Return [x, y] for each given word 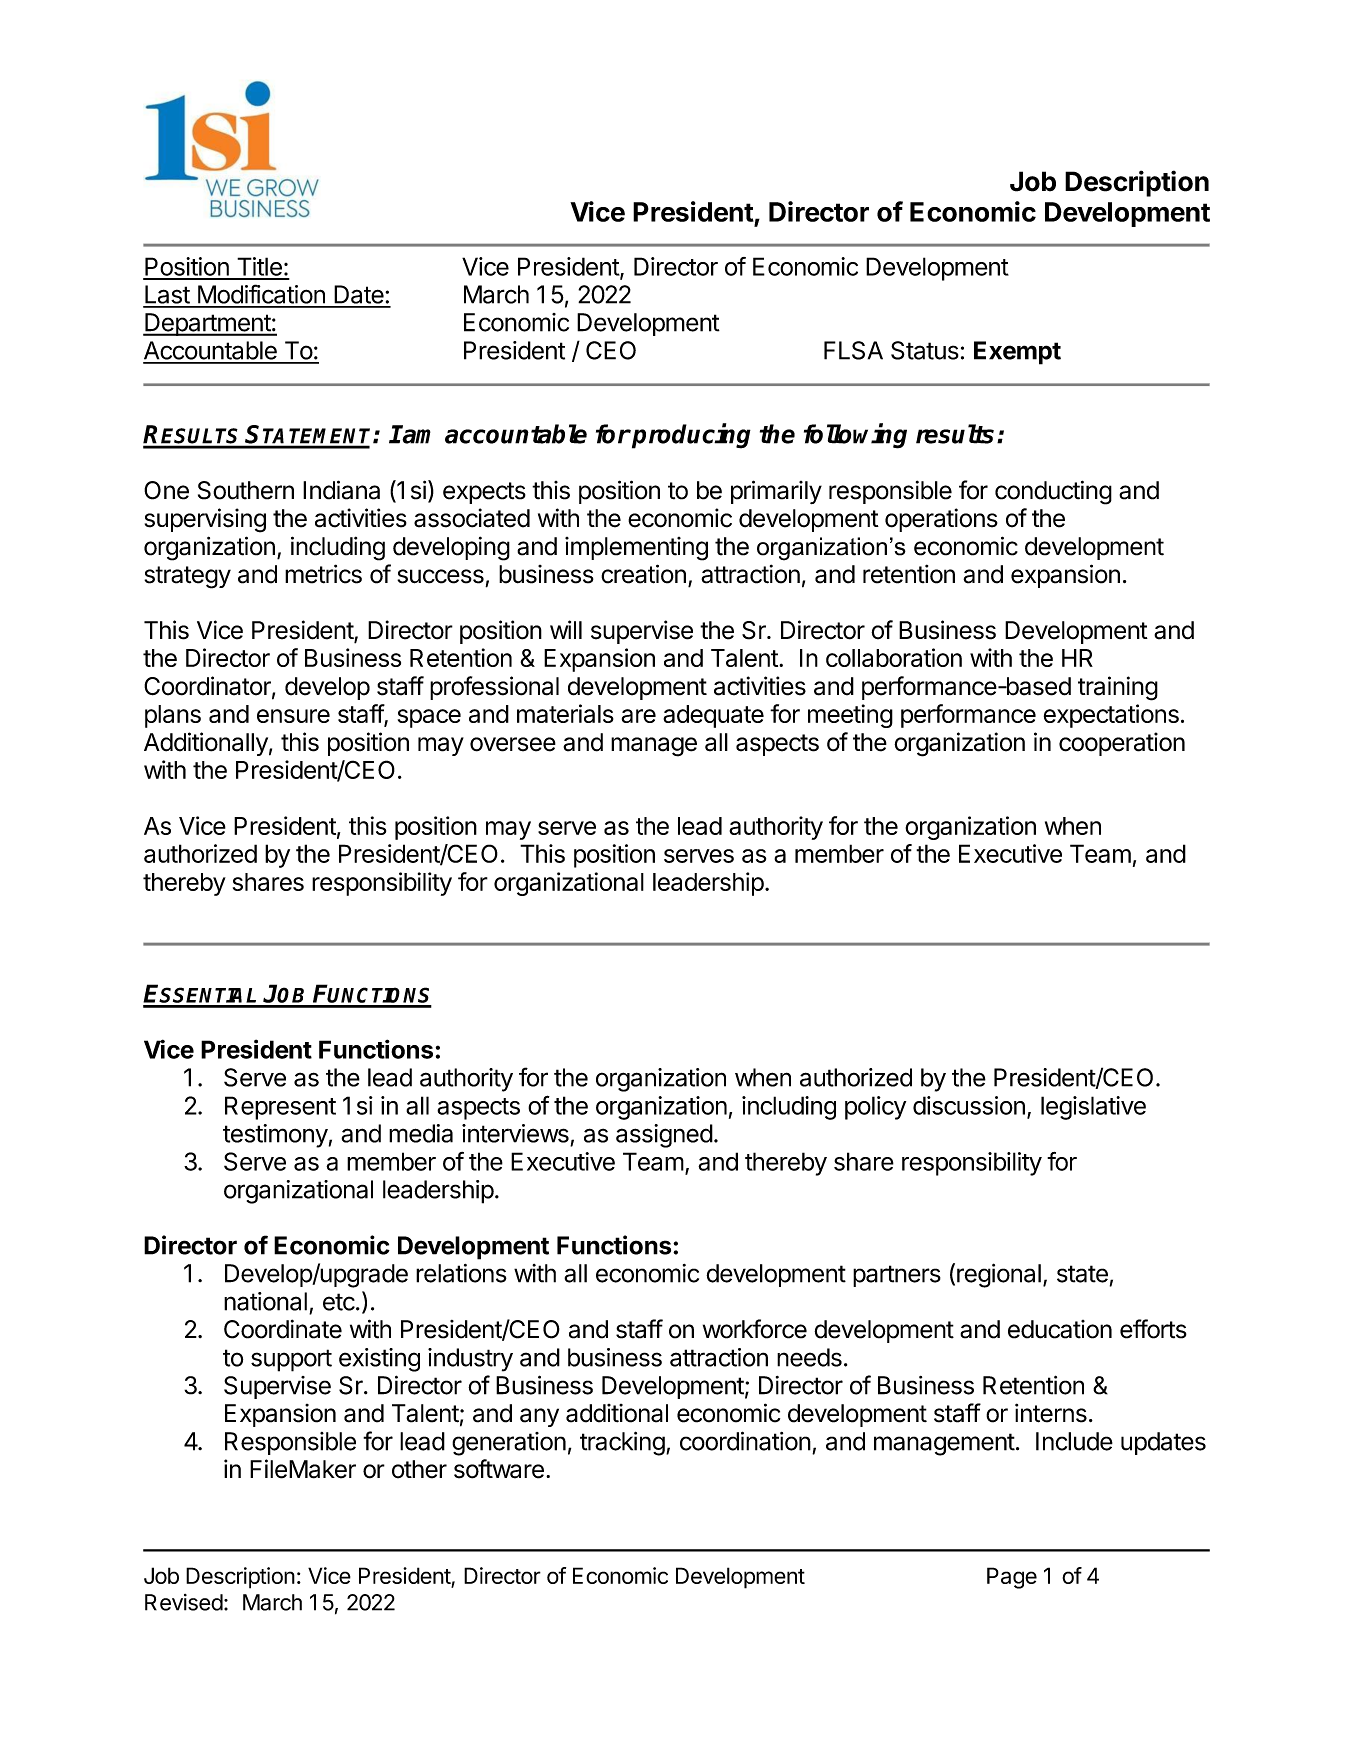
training [1118, 688]
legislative [1093, 1108]
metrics [323, 574]
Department [207, 324]
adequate [713, 716]
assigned [664, 1136]
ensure [293, 716]
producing [690, 436]
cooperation [1122, 744]
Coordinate [283, 1329]
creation [643, 574]
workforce [755, 1329]
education [1060, 1329]
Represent [280, 1108]
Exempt [1017, 353]
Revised [184, 1602]
